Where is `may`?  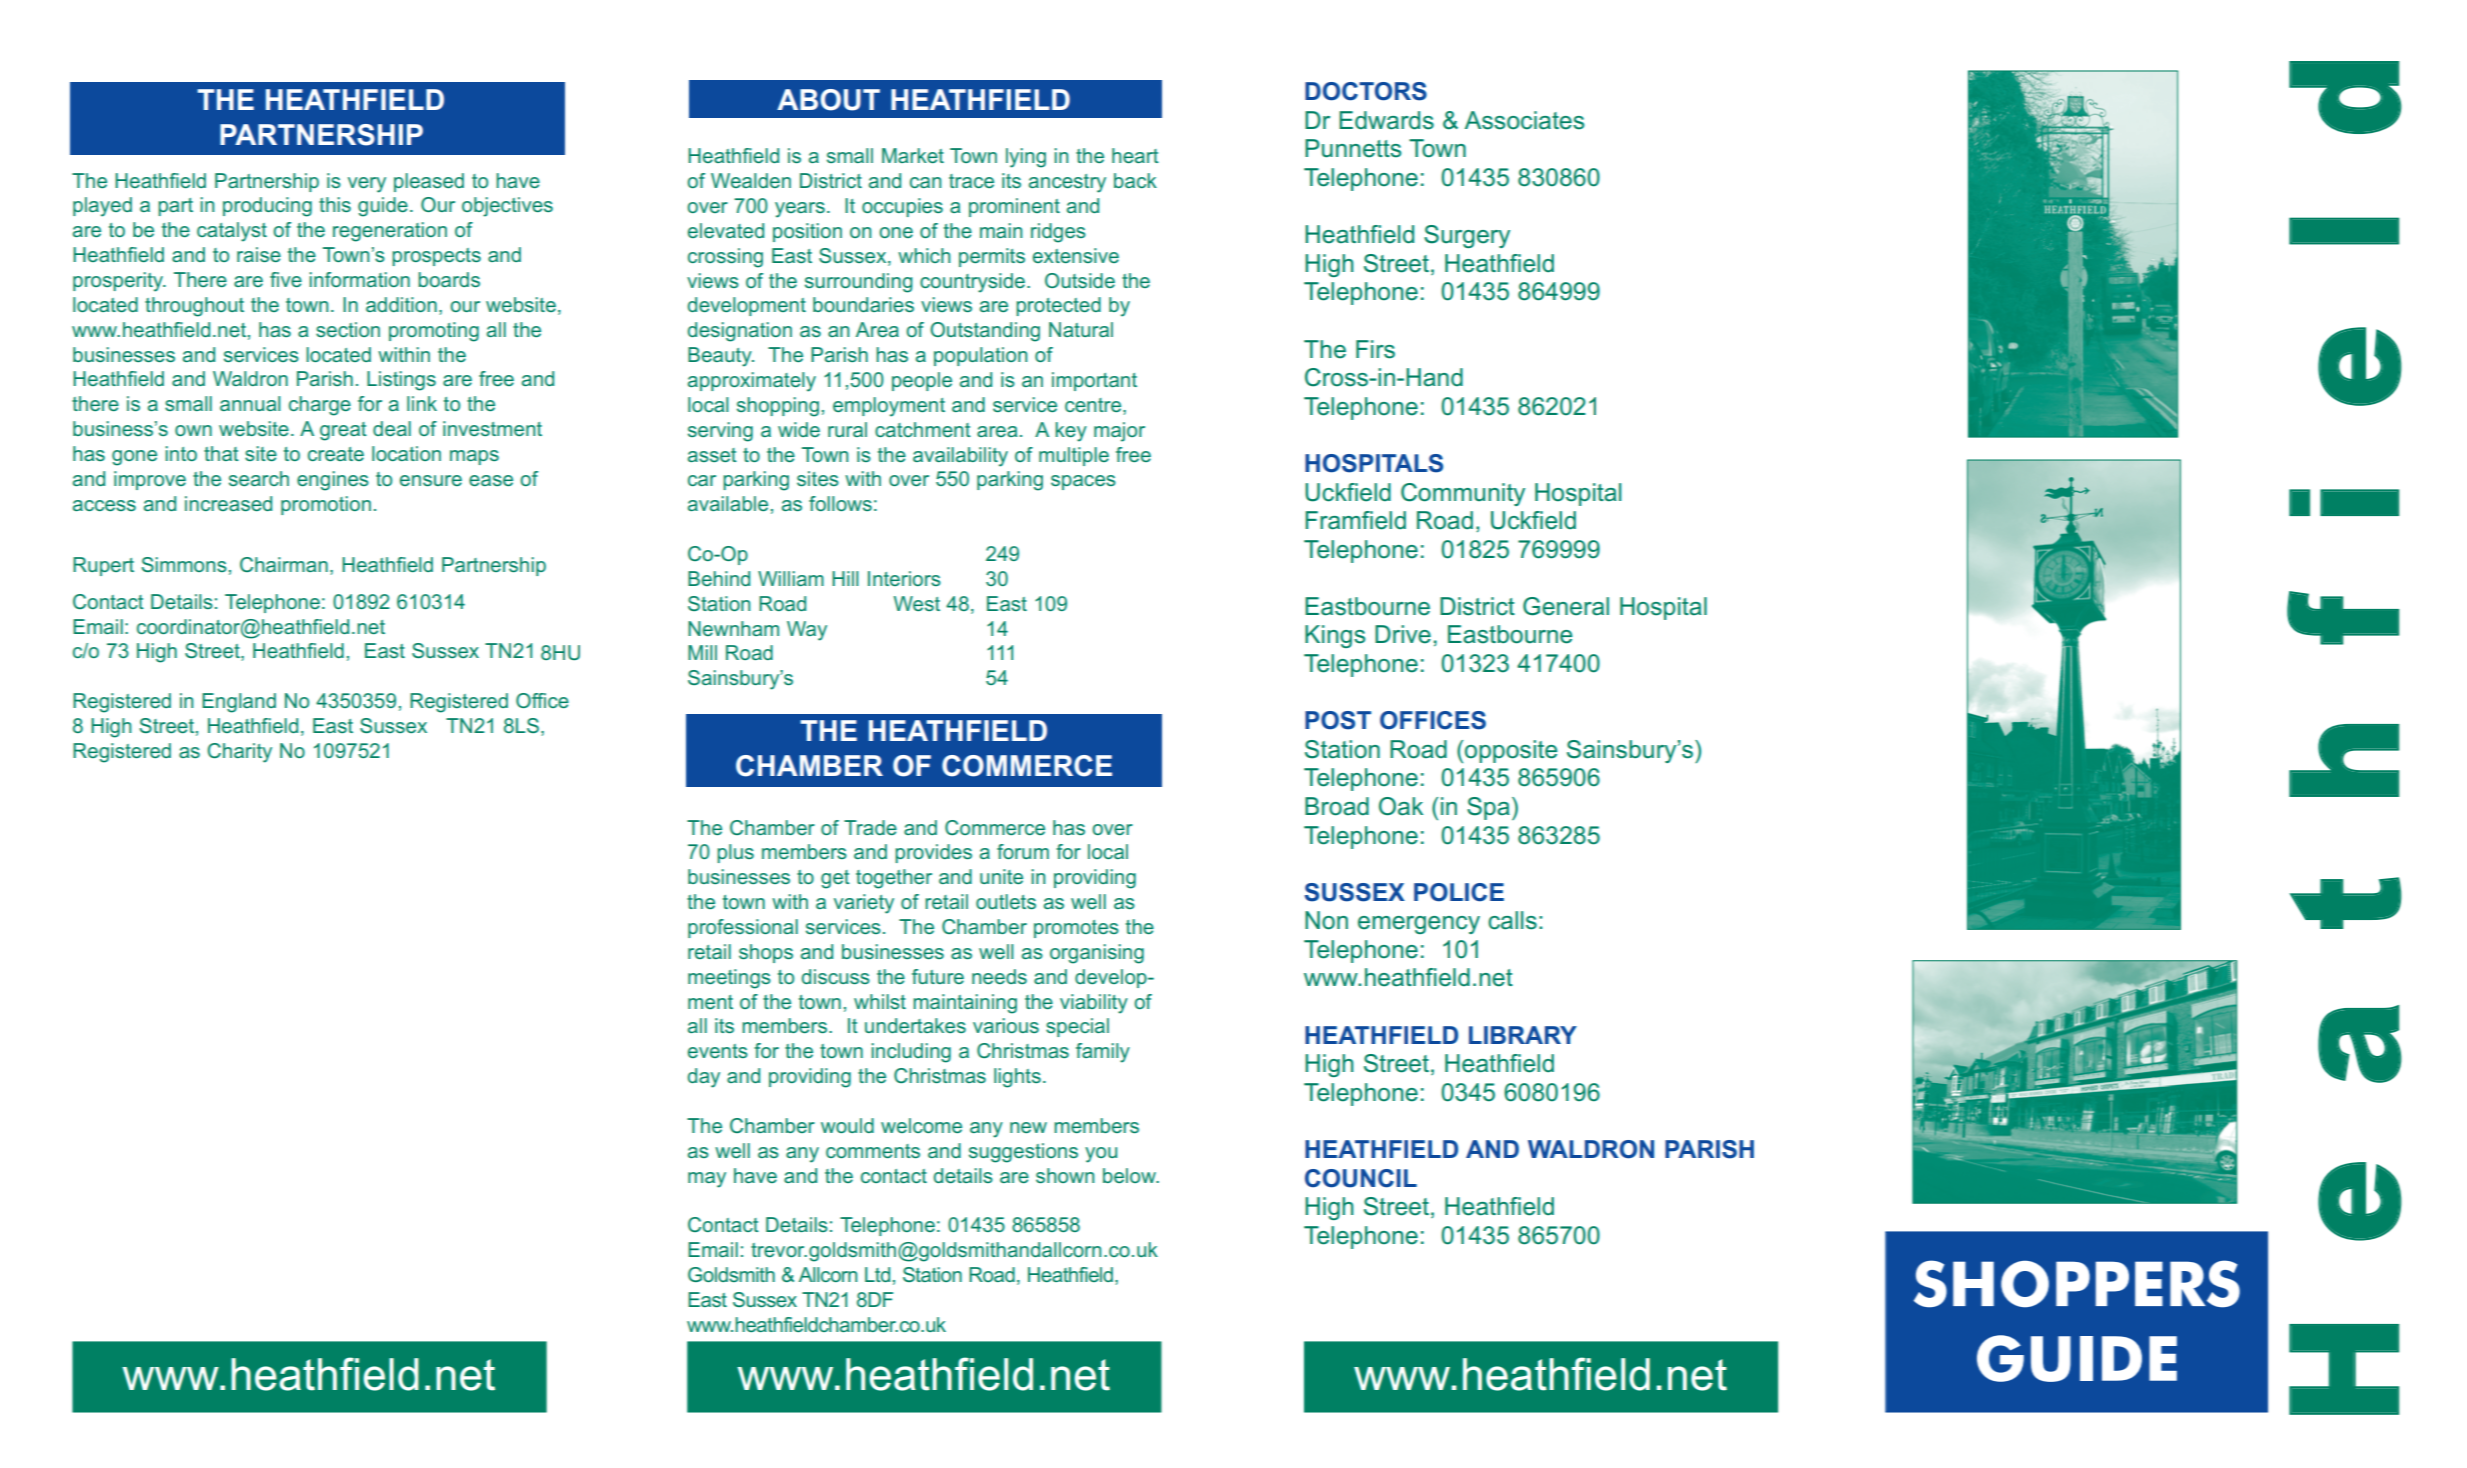
may is located at coordinates (707, 1180).
